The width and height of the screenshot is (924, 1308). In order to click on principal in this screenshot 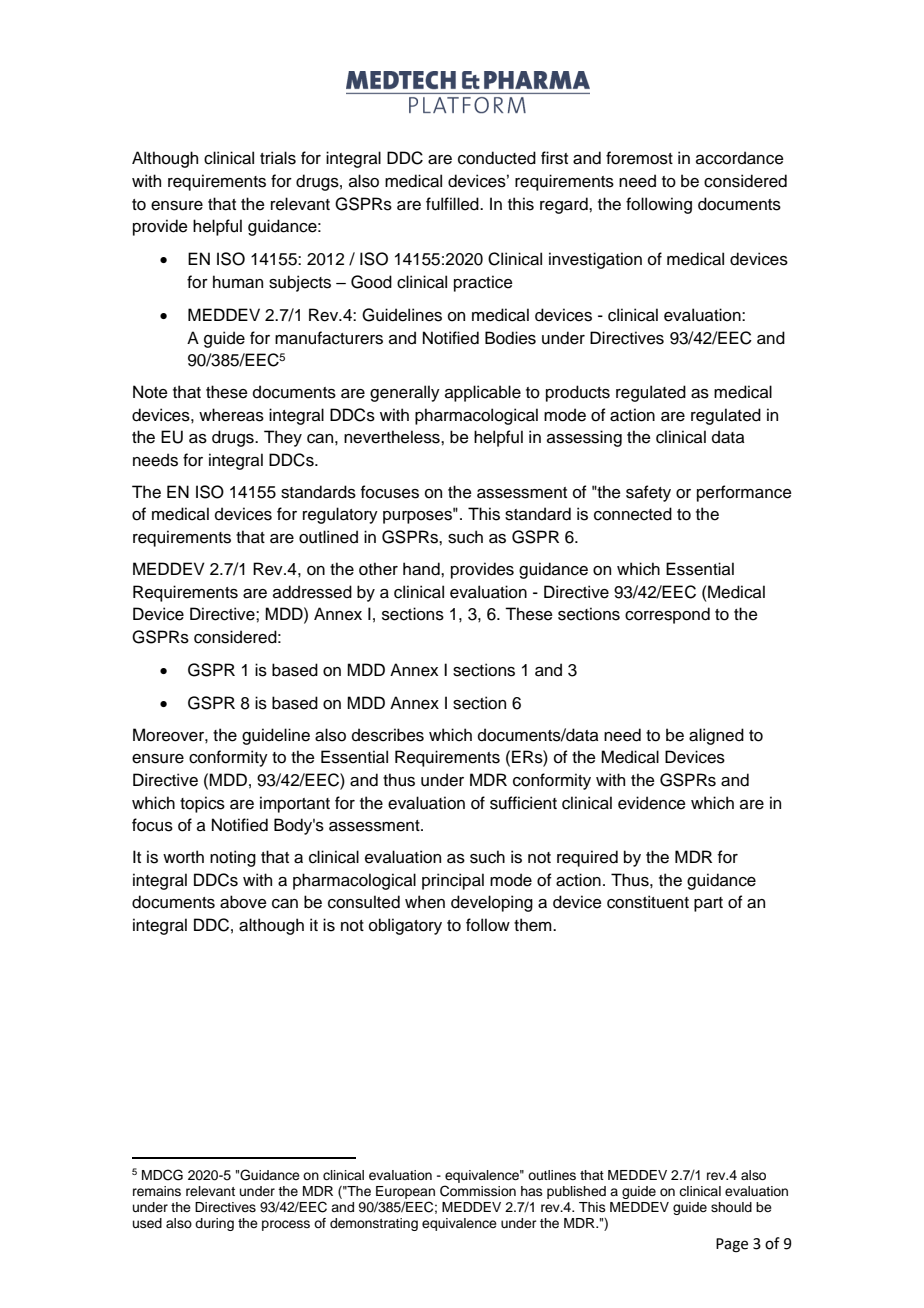, I will do `click(453, 881)`.
